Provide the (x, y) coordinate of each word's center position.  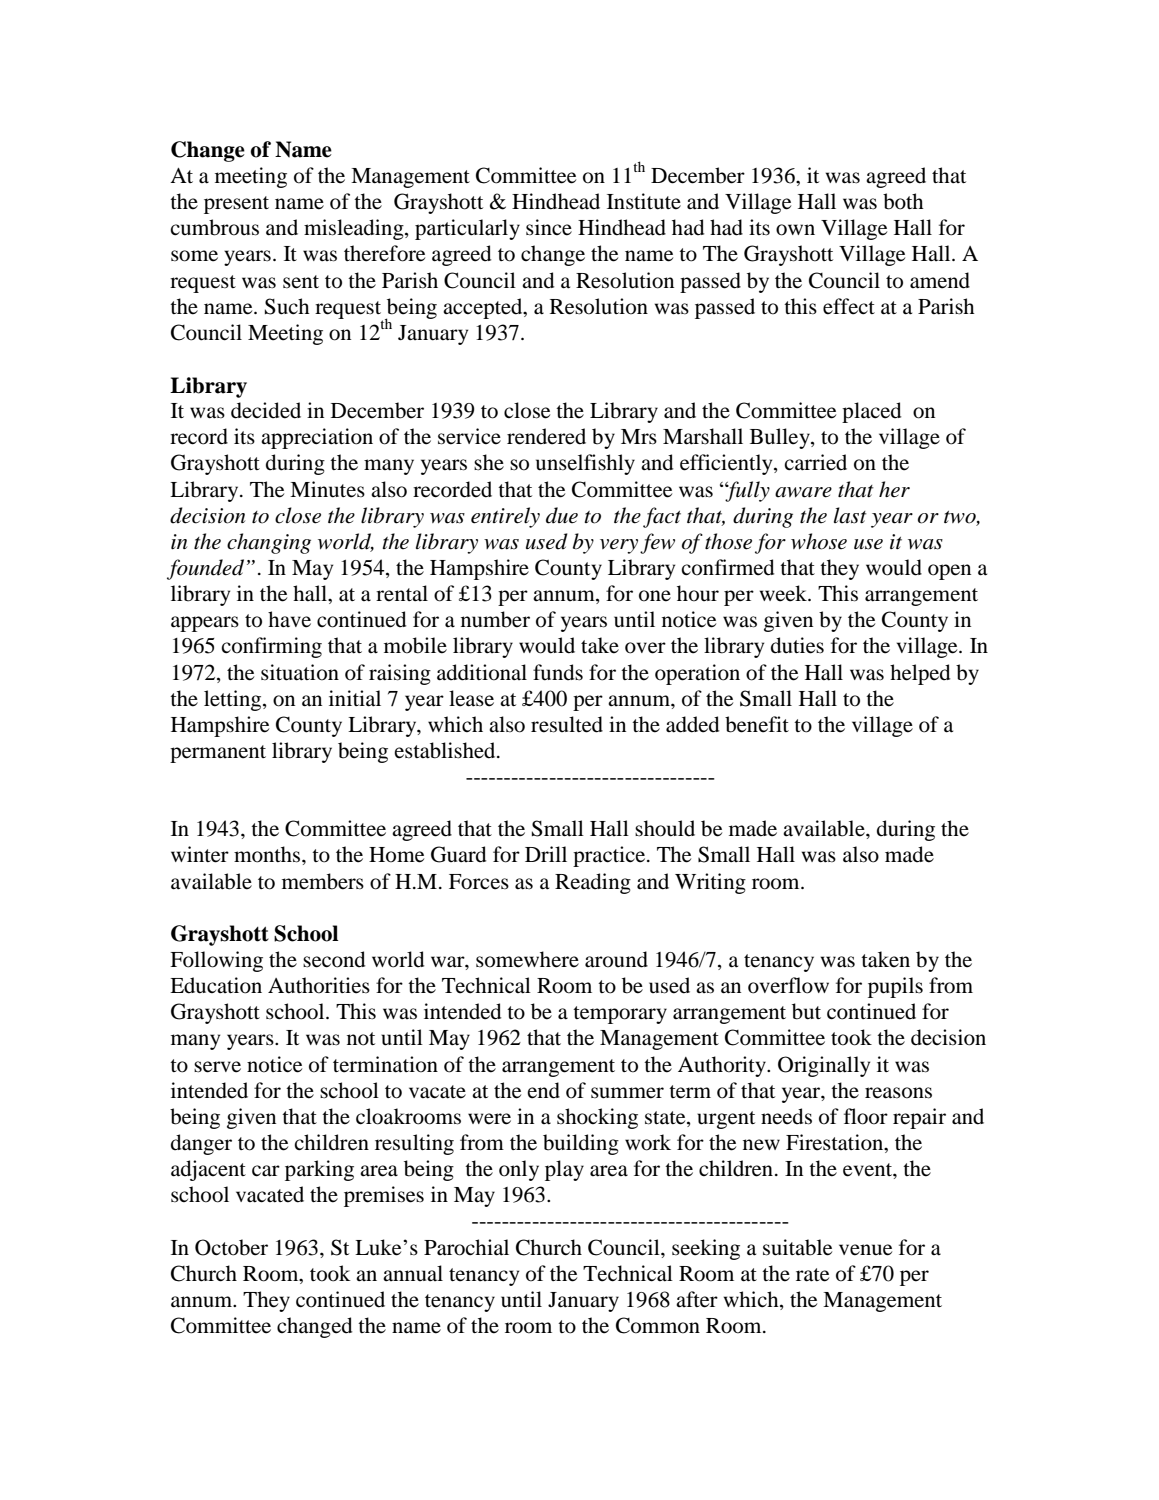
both (903, 201)
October (231, 1247)
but (806, 1011)
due (562, 515)
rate (812, 1275)
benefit (757, 724)
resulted (567, 724)
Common (658, 1325)
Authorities (319, 985)
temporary (620, 1015)
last (850, 515)
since (549, 227)
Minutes (327, 489)
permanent (218, 754)
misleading (355, 229)
